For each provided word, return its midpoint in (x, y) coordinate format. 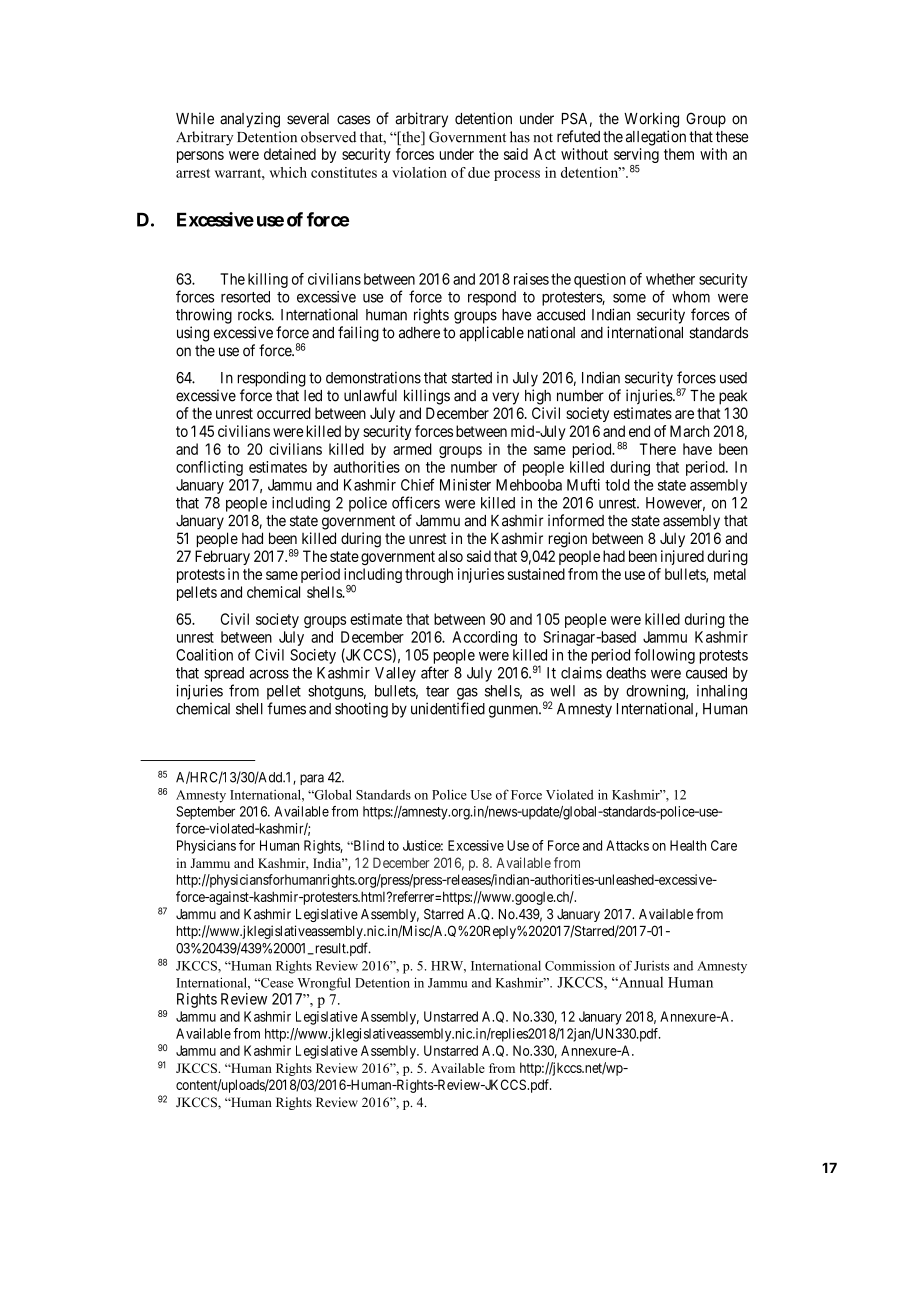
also (450, 556)
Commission (580, 965)
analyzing (250, 120)
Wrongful (324, 984)
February (222, 557)
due (479, 172)
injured (682, 557)
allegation (656, 138)
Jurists (651, 966)
